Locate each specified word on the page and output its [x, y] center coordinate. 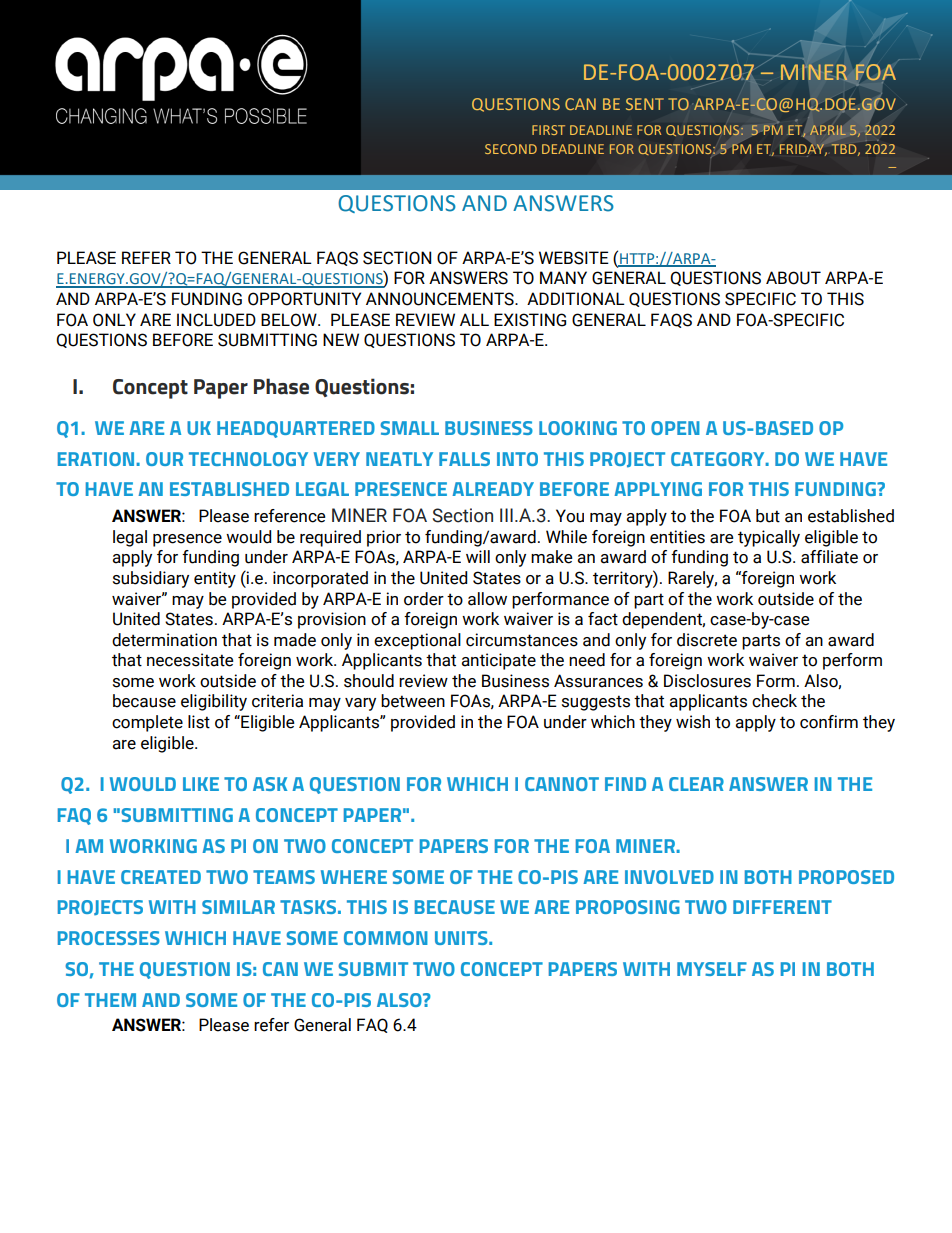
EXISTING [530, 320]
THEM [110, 1000]
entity [215, 579]
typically [769, 538]
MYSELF [712, 969]
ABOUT [793, 278]
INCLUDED [216, 320]
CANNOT [562, 784]
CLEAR [696, 784]
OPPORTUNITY [304, 299]
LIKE [201, 784]
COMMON [386, 938]
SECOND [511, 149]
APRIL [828, 130]
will [478, 556]
